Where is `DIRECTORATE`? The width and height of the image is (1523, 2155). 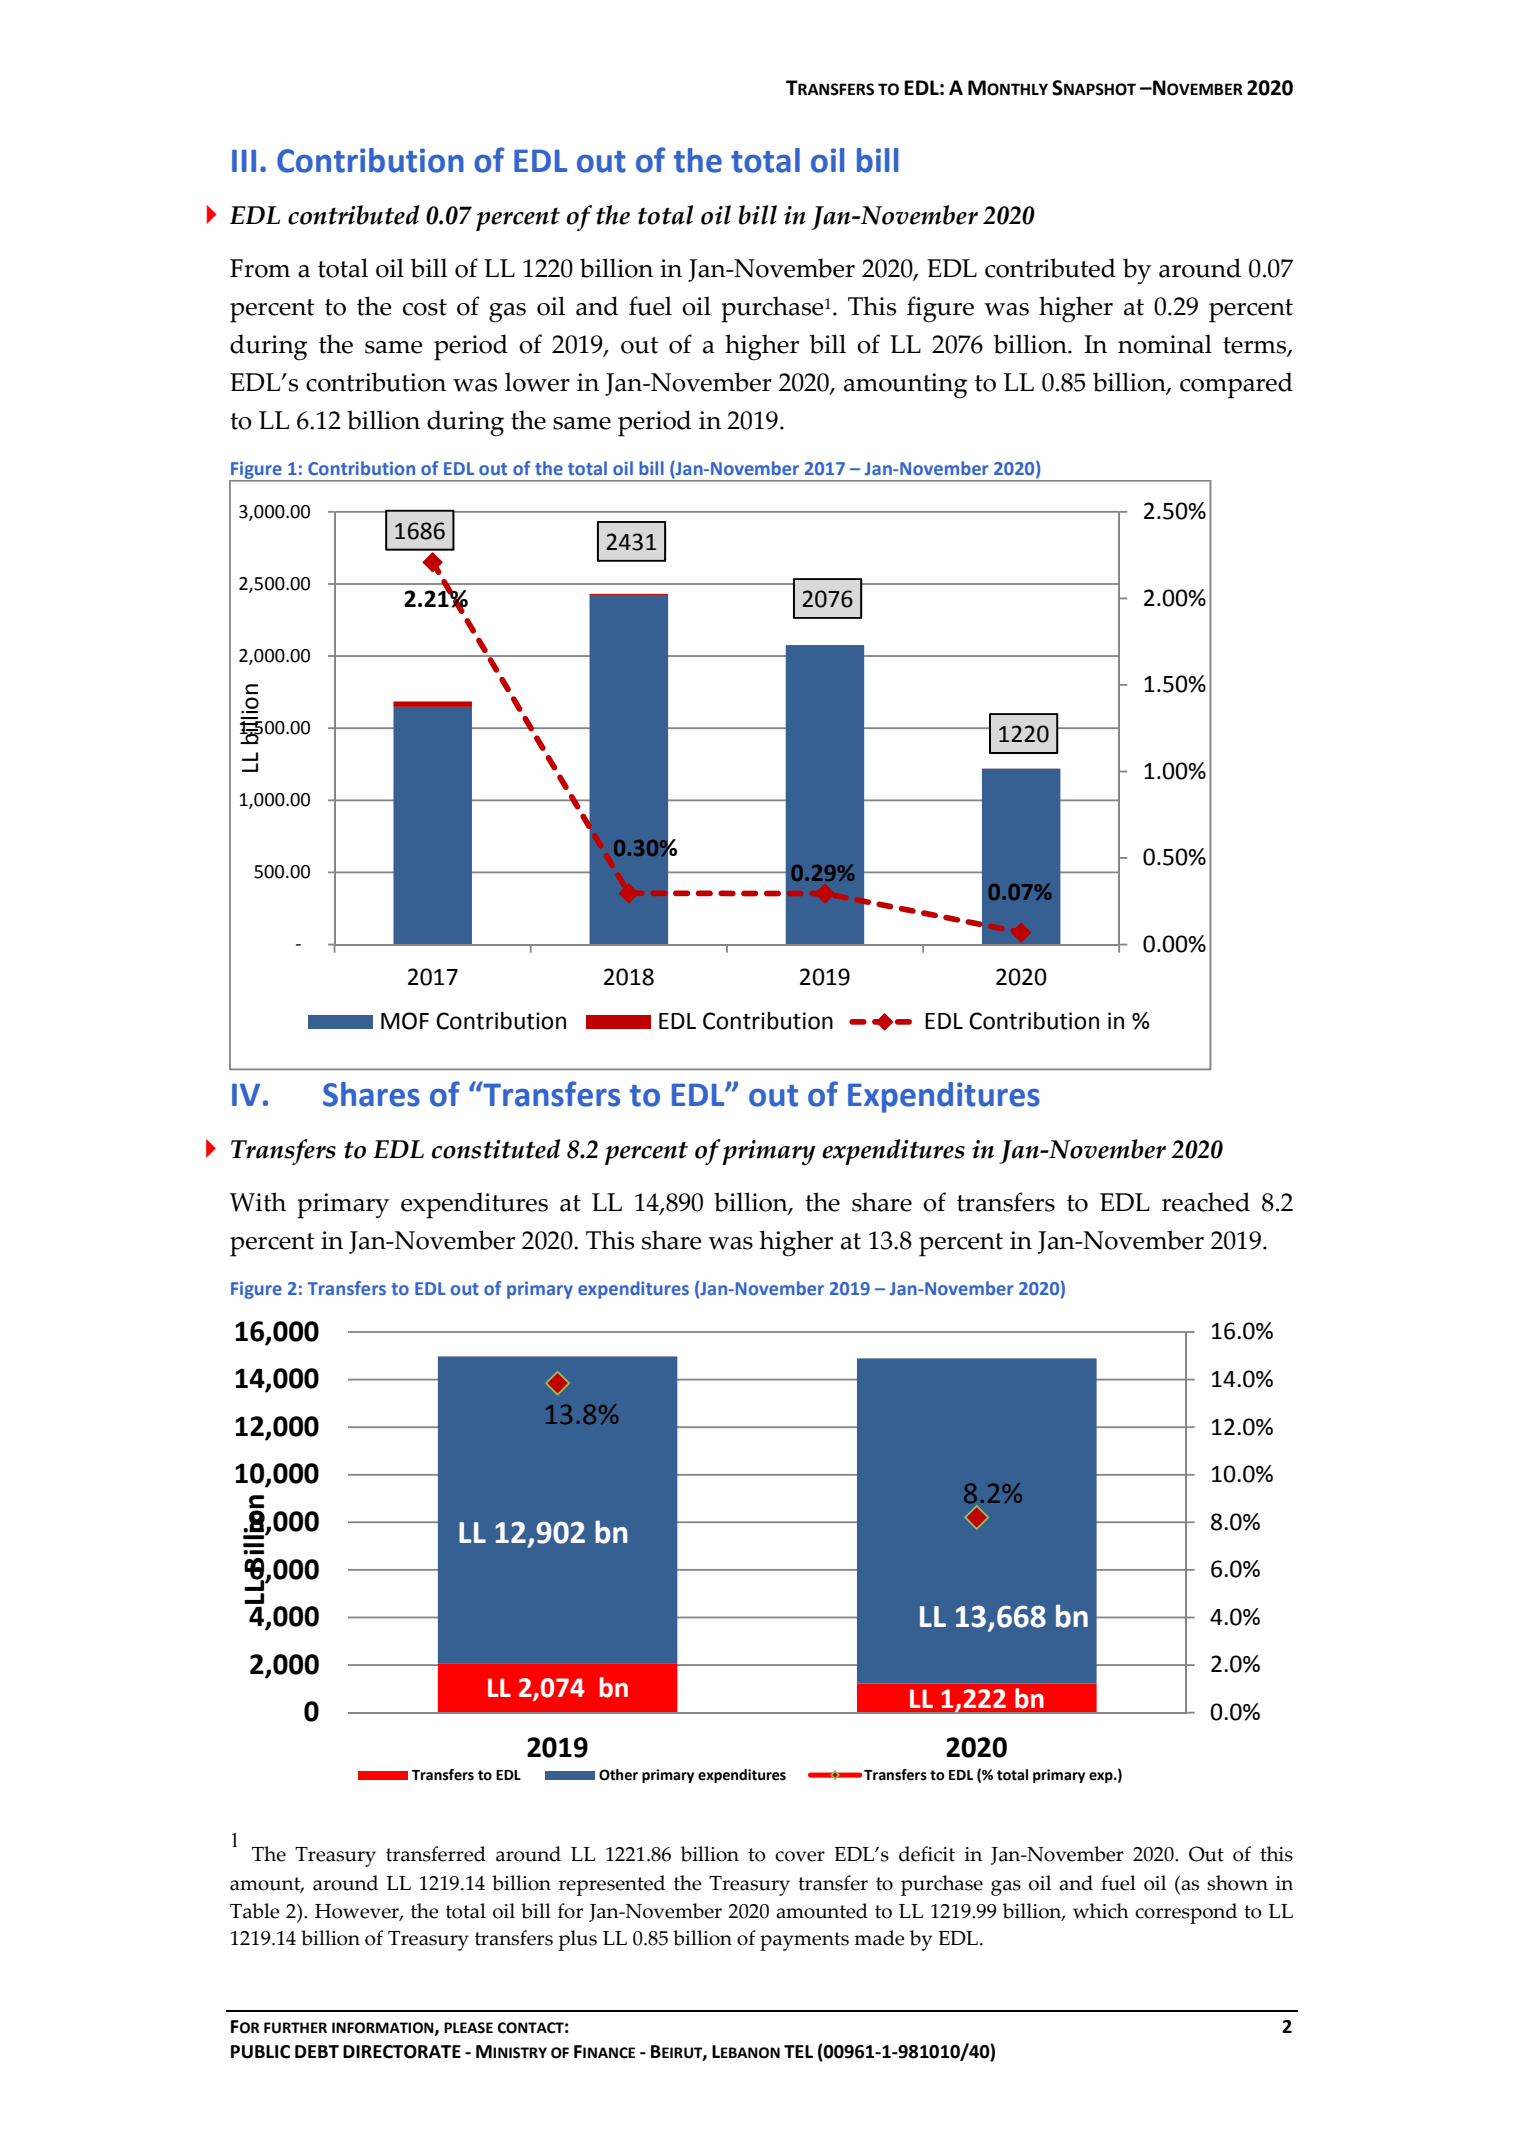
DIRECTORATE is located at coordinates (402, 2052).
